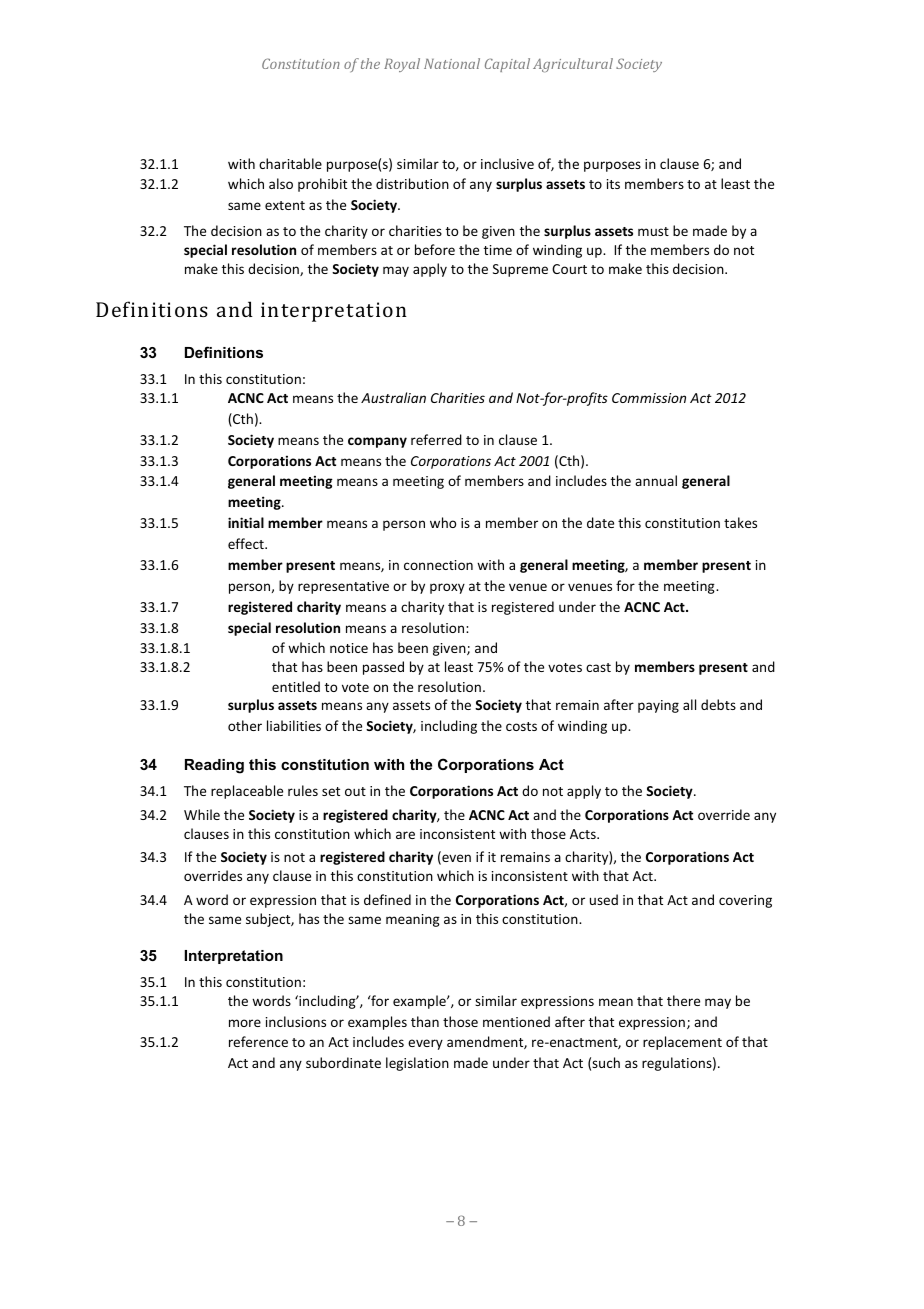 The width and height of the image is (924, 1309). I want to click on Supreme, so click(520, 270).
